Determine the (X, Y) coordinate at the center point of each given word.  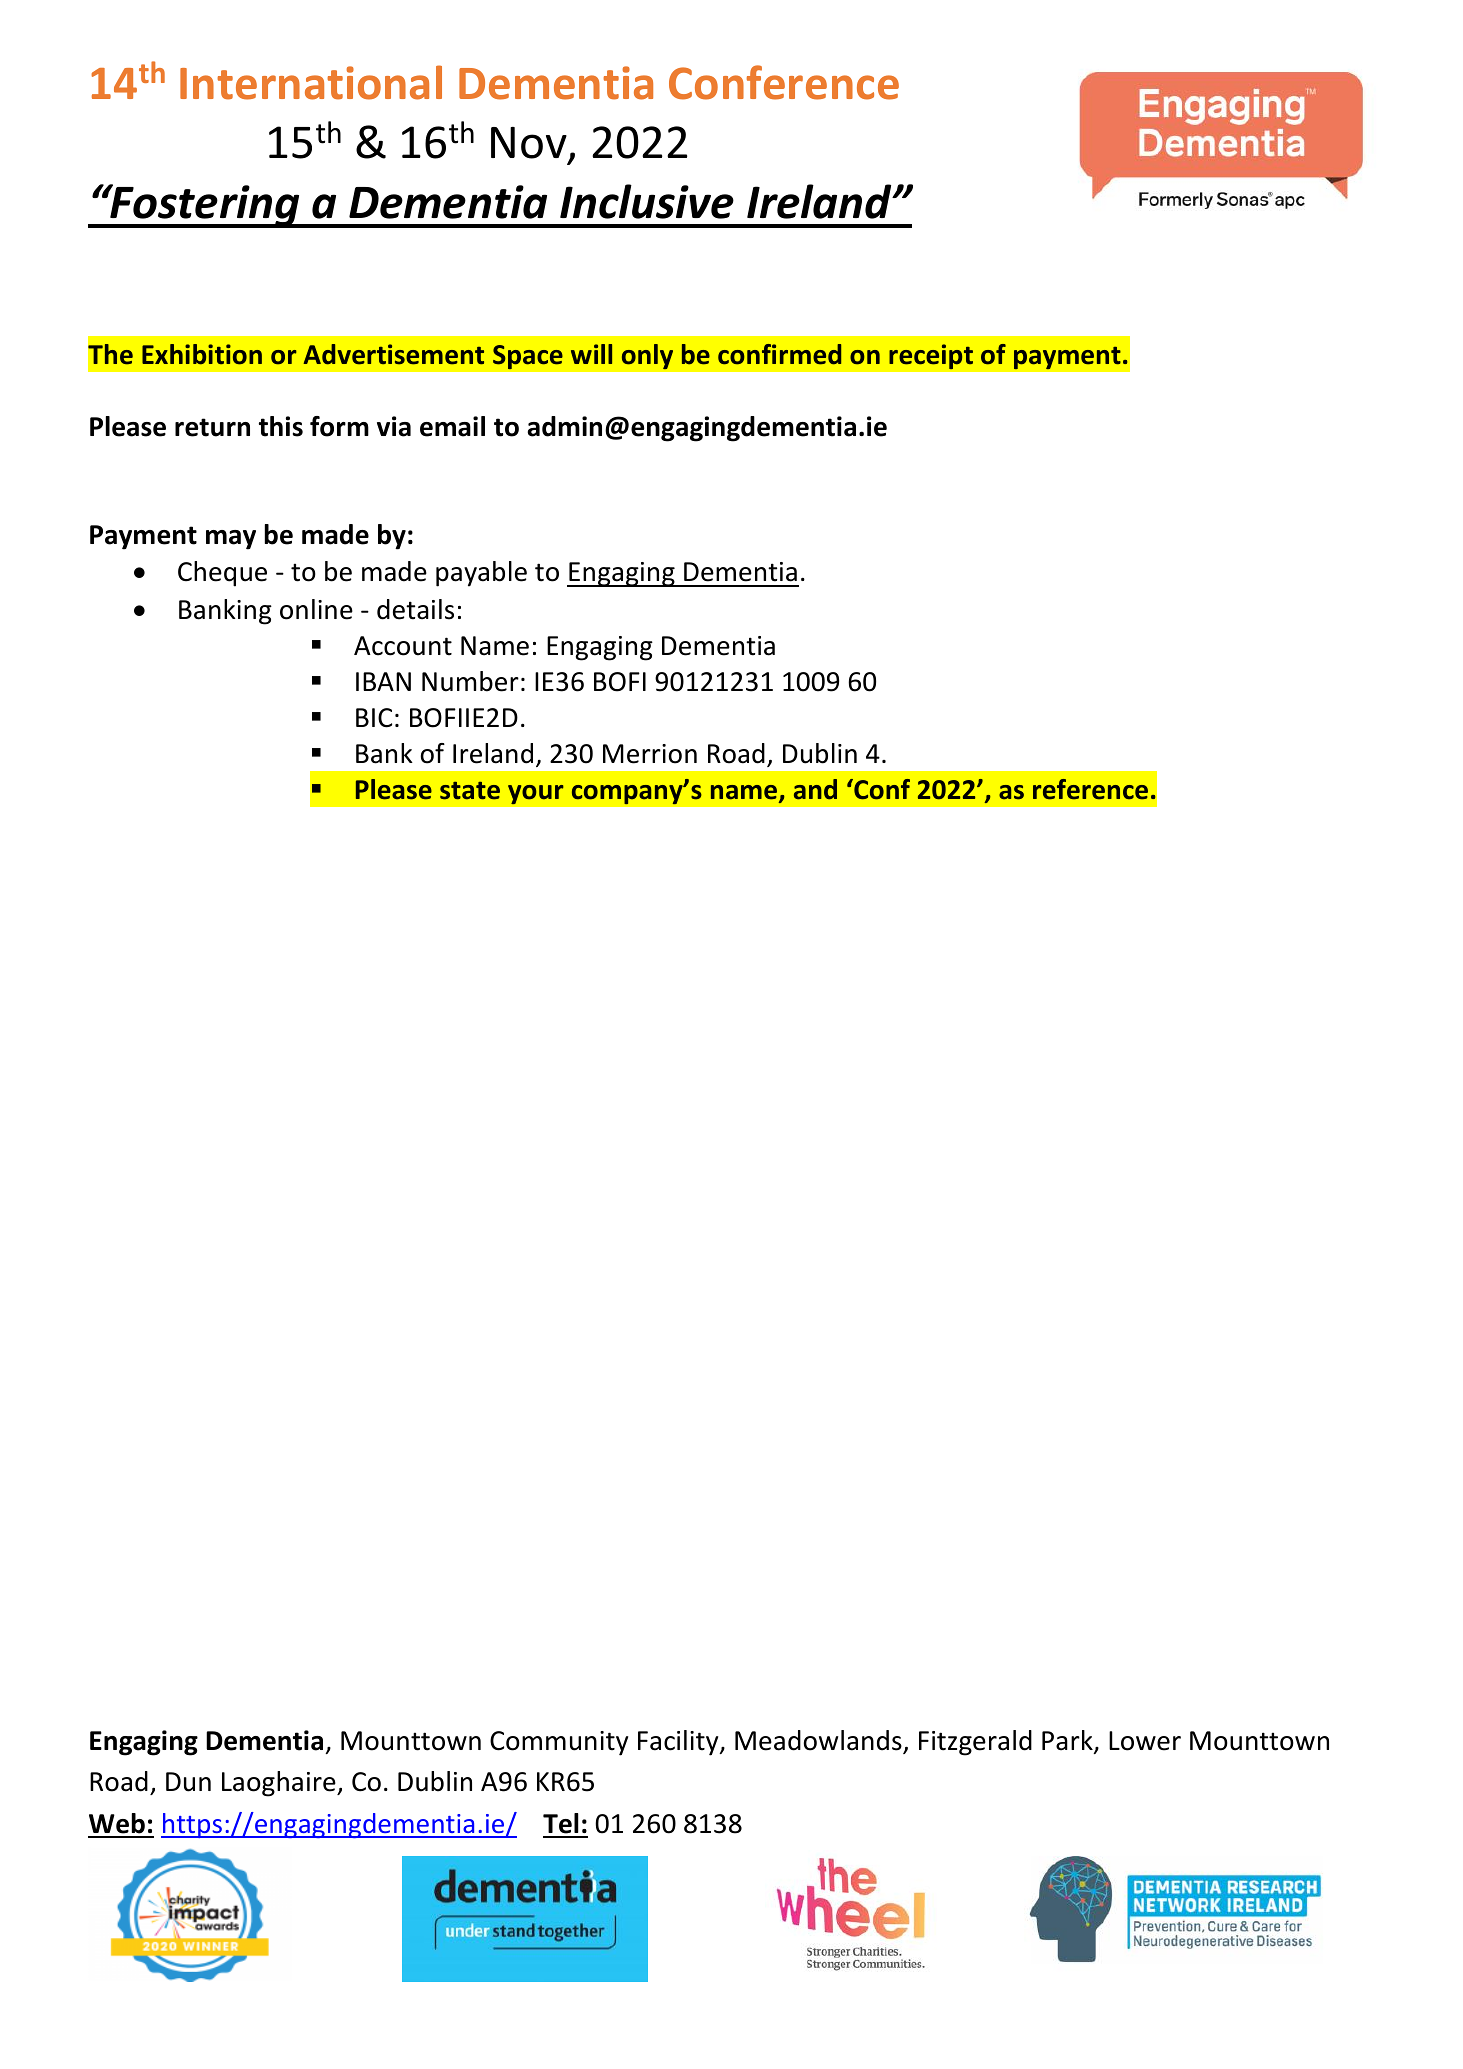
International (311, 82)
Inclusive (647, 201)
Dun (188, 1782)
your (536, 794)
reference (1090, 789)
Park (1068, 1741)
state (470, 791)
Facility (679, 1743)
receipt (931, 357)
